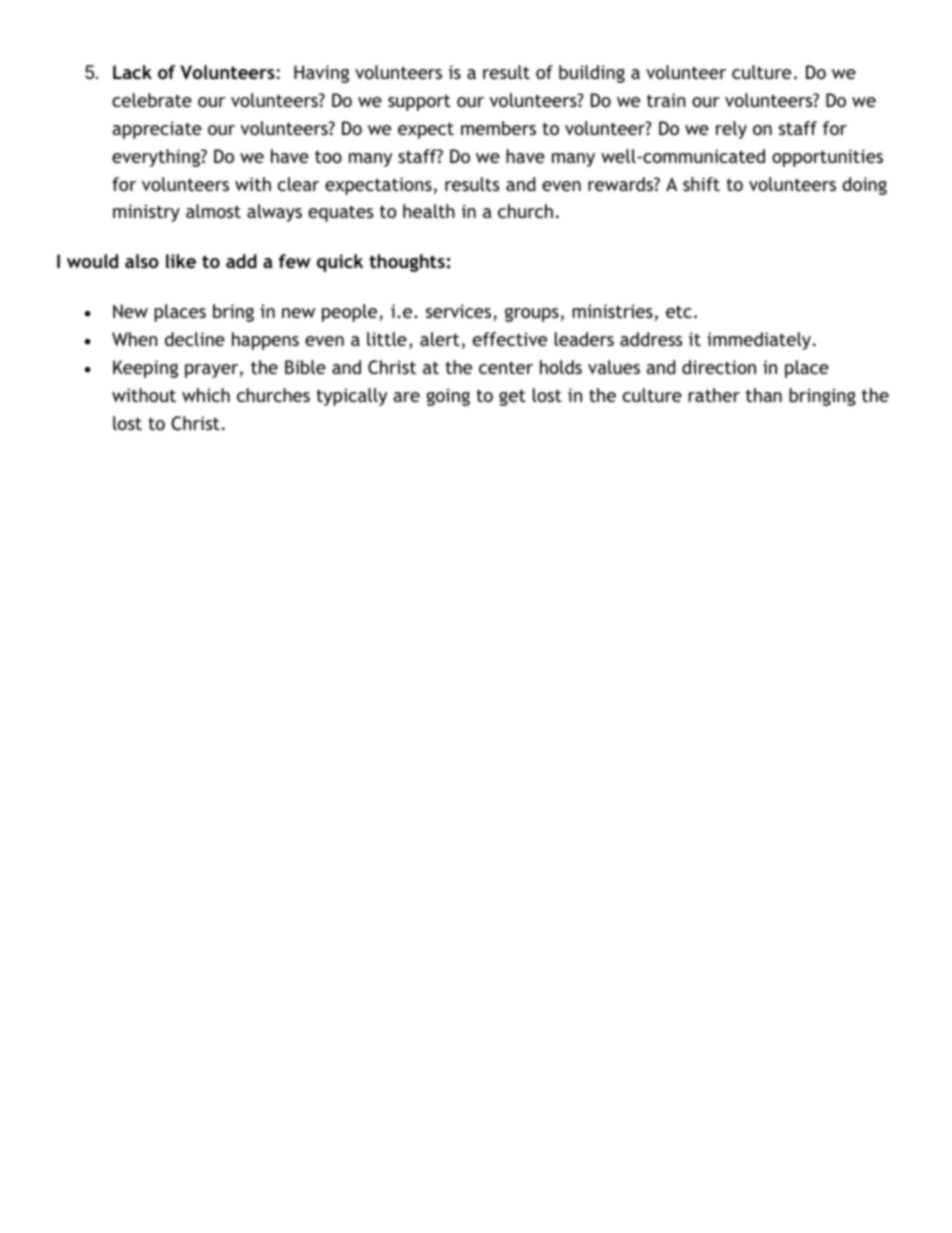 Image resolution: width=952 pixels, height=1233 pixels. I want to click on which, so click(206, 395).
